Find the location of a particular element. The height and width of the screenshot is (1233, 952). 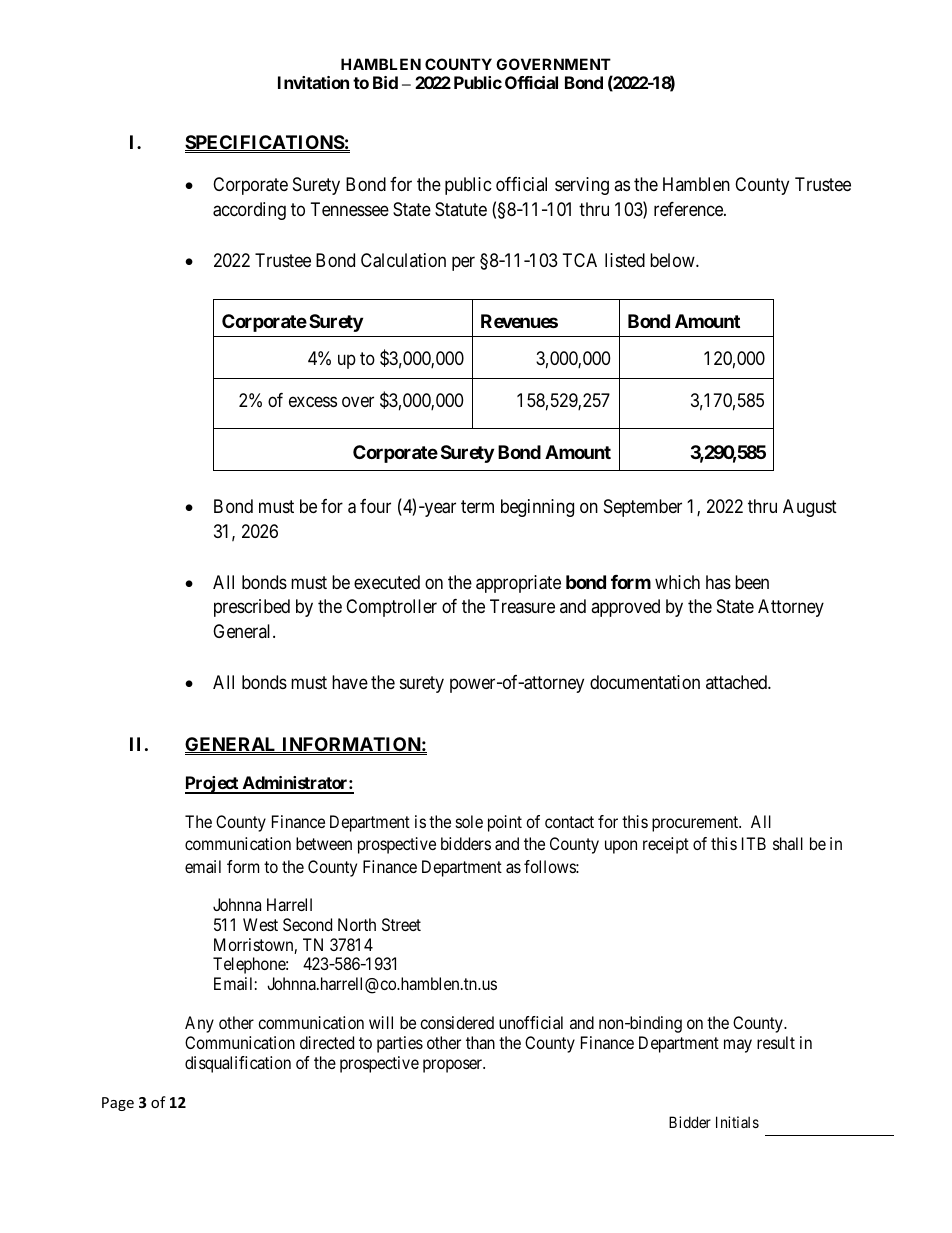

procurement is located at coordinates (696, 824).
